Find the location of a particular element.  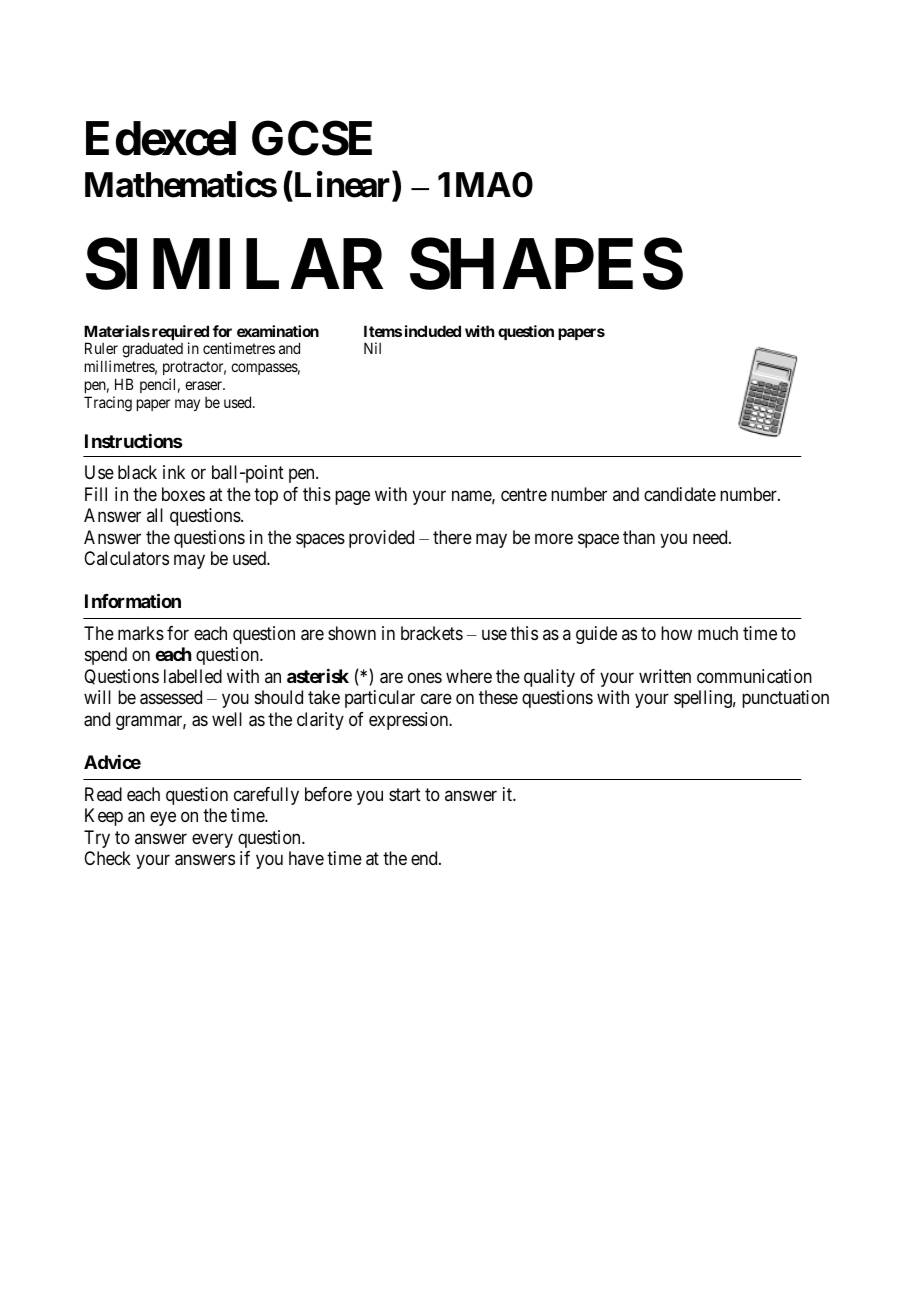

candidate is located at coordinates (680, 494).
